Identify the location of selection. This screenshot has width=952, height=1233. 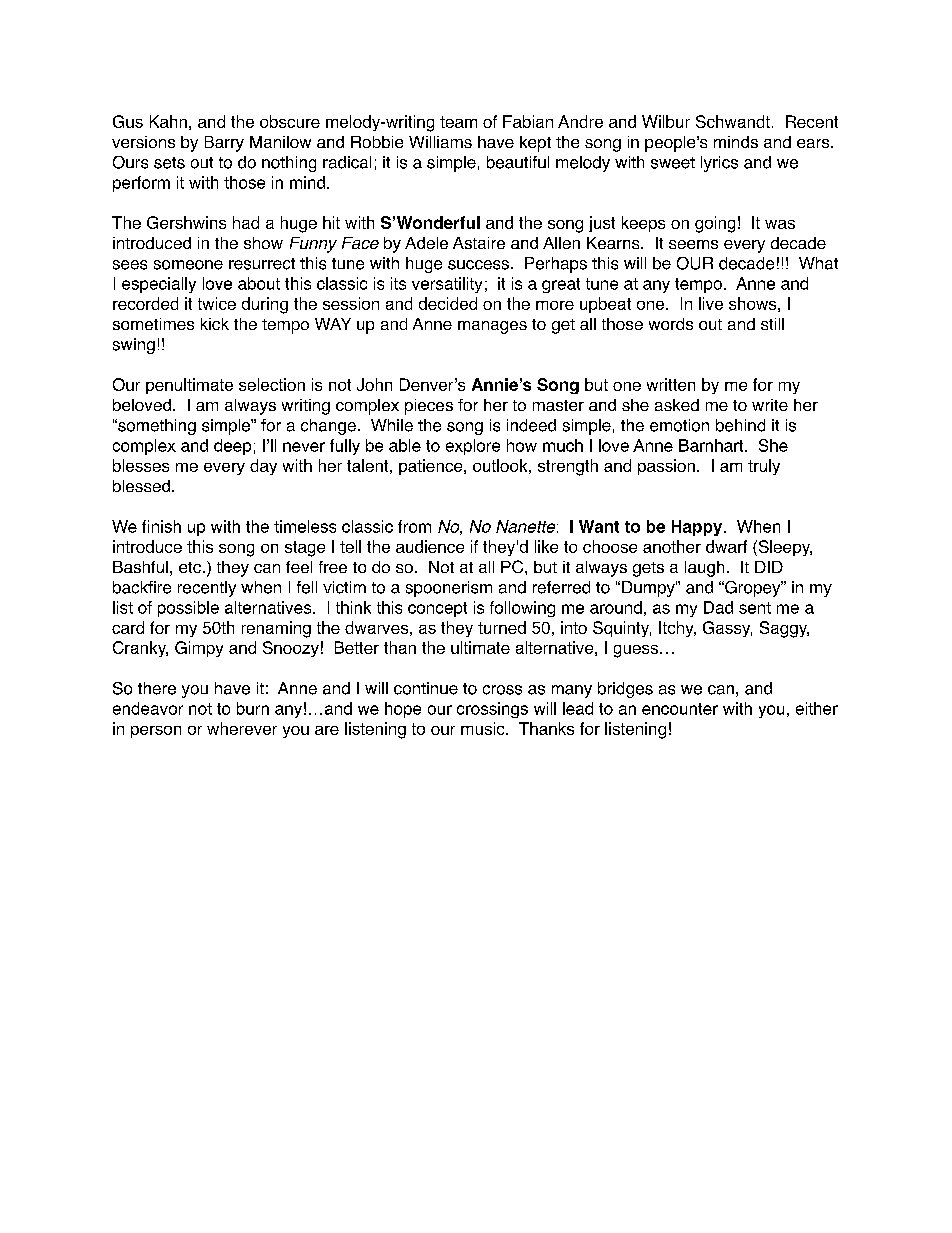
(272, 384).
